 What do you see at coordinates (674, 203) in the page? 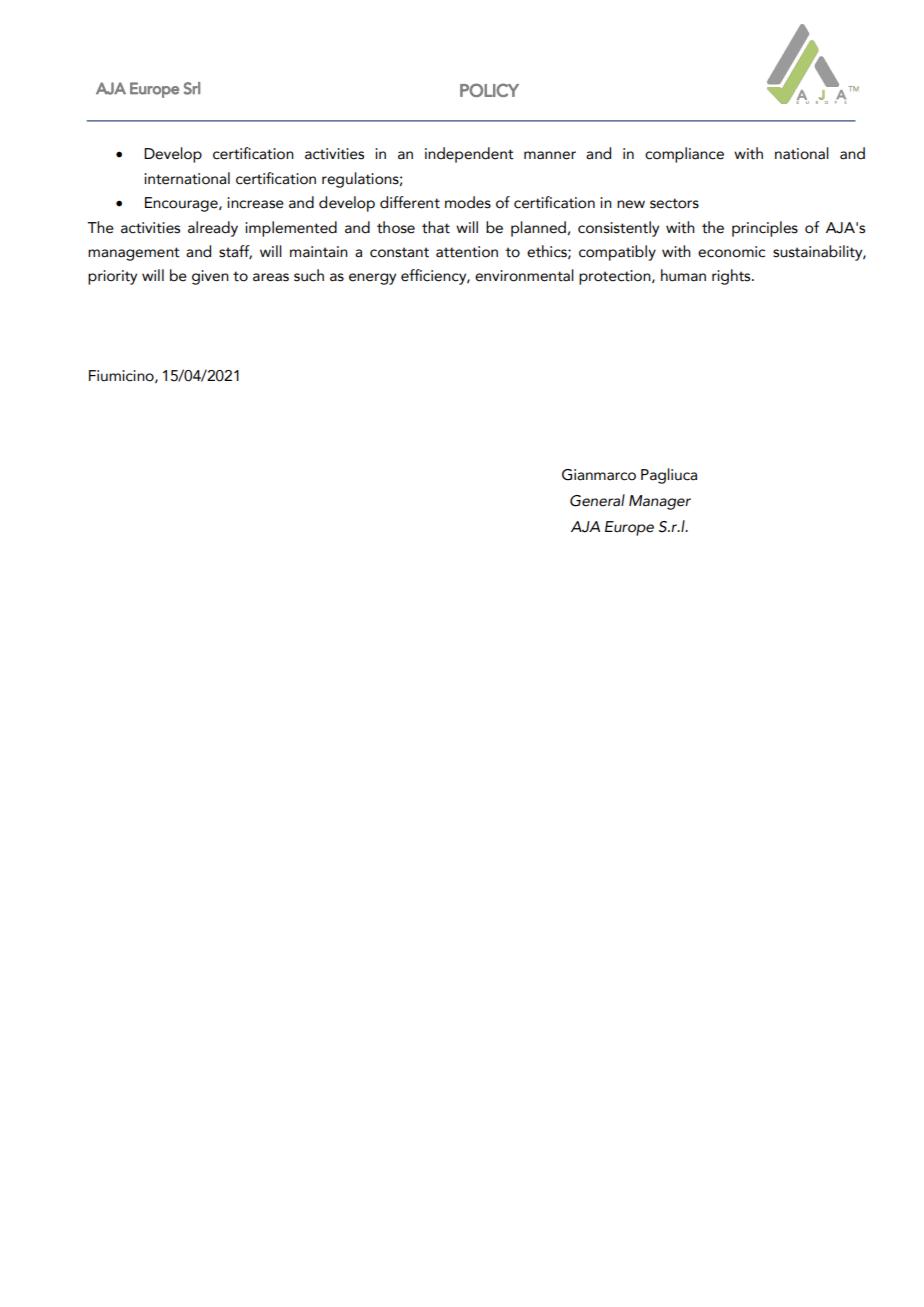
I see `sectors` at bounding box center [674, 203].
